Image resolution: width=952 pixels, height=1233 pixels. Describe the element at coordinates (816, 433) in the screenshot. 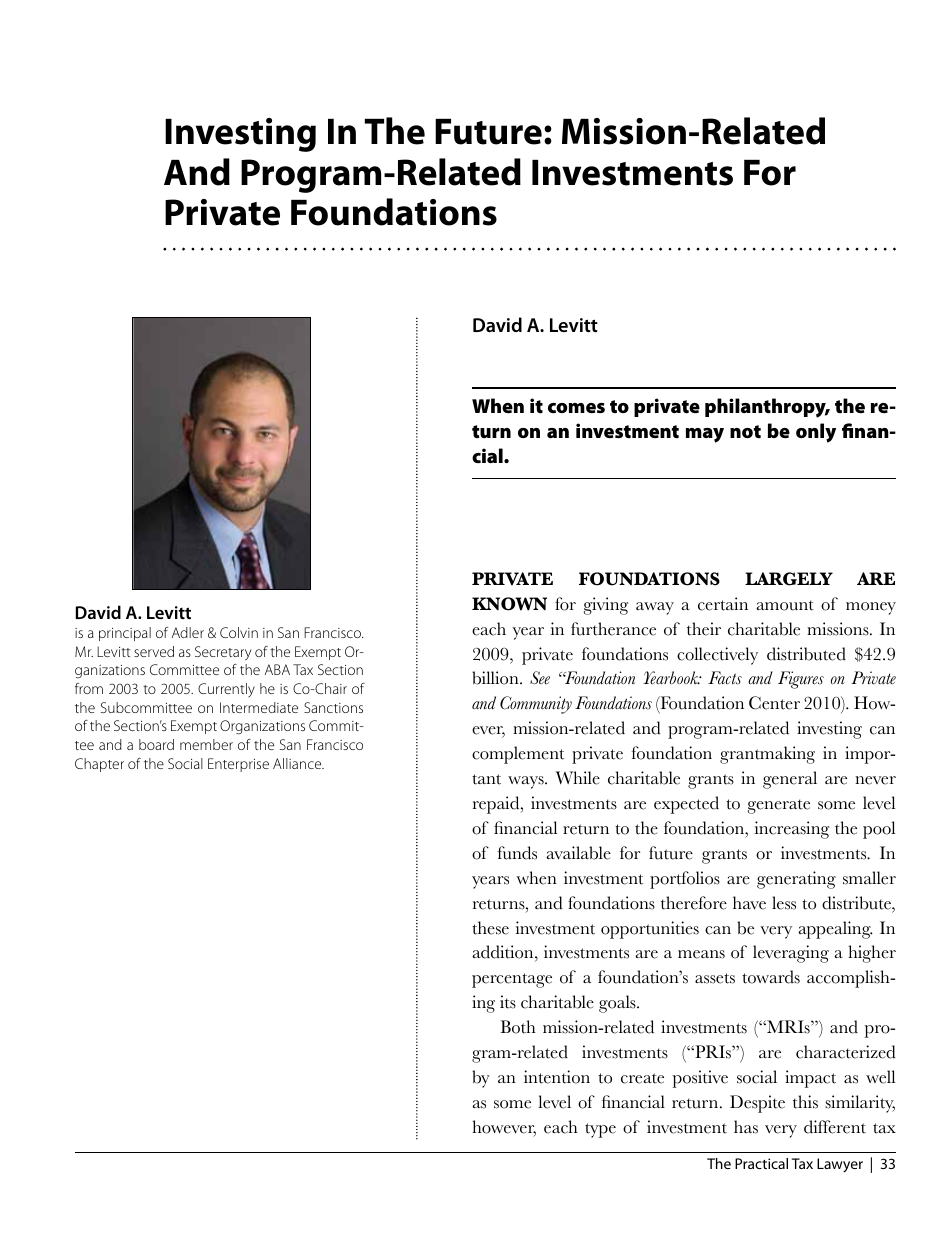

I see `only` at that location.
